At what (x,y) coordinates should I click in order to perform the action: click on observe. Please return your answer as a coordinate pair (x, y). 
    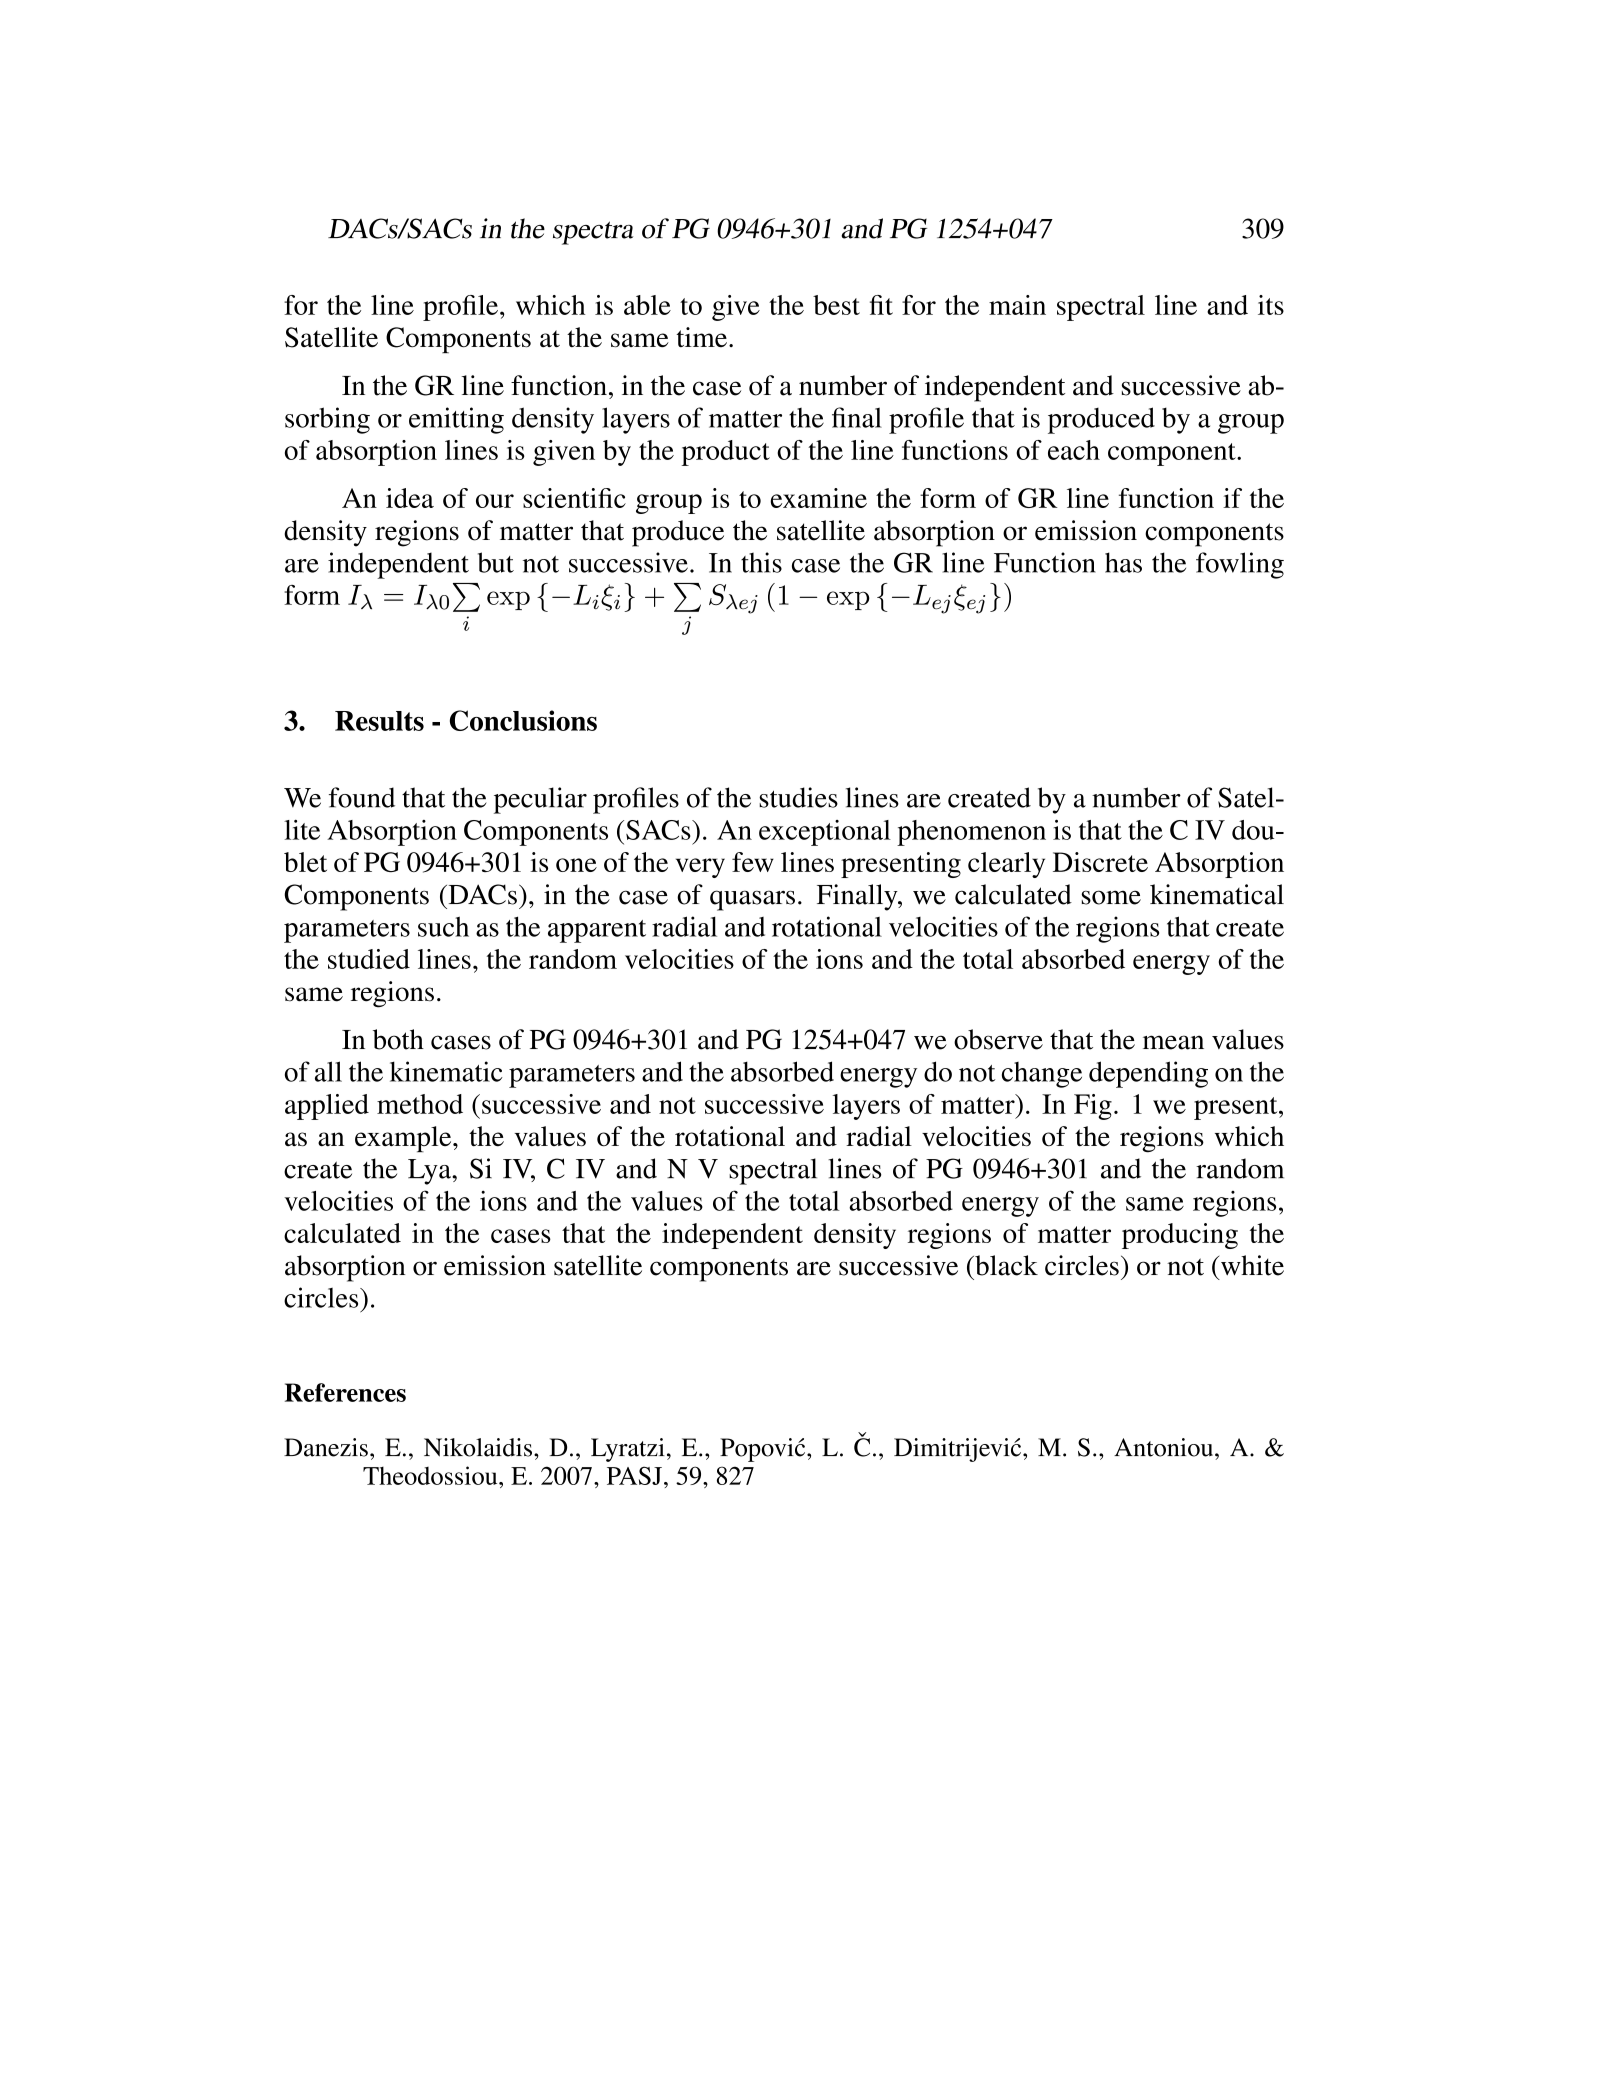
    Looking at the image, I should click on (998, 1039).
